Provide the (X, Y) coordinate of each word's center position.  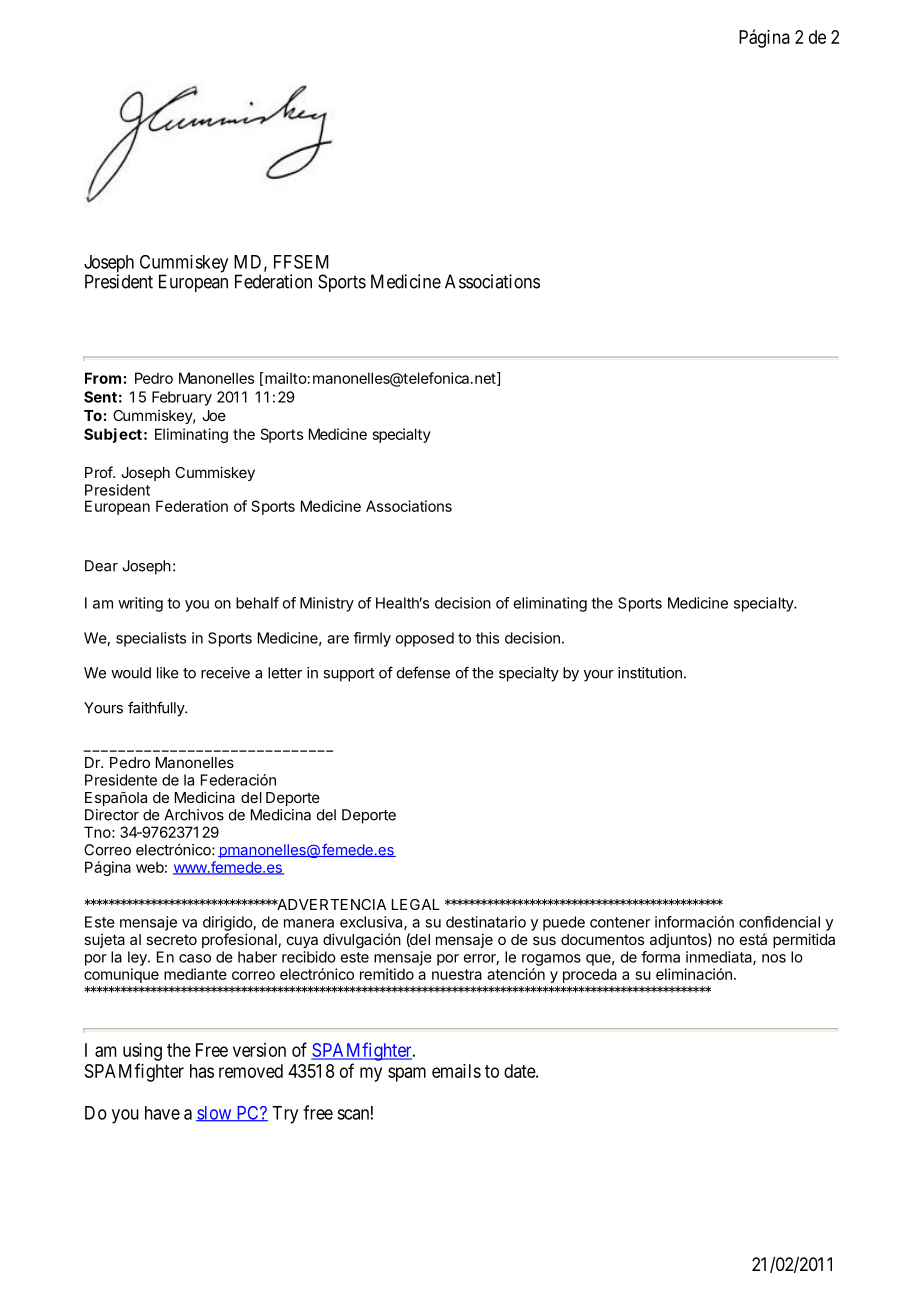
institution (650, 673)
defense (423, 672)
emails (456, 1071)
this (487, 638)
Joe (214, 415)
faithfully (157, 709)
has (202, 1071)
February (182, 398)
